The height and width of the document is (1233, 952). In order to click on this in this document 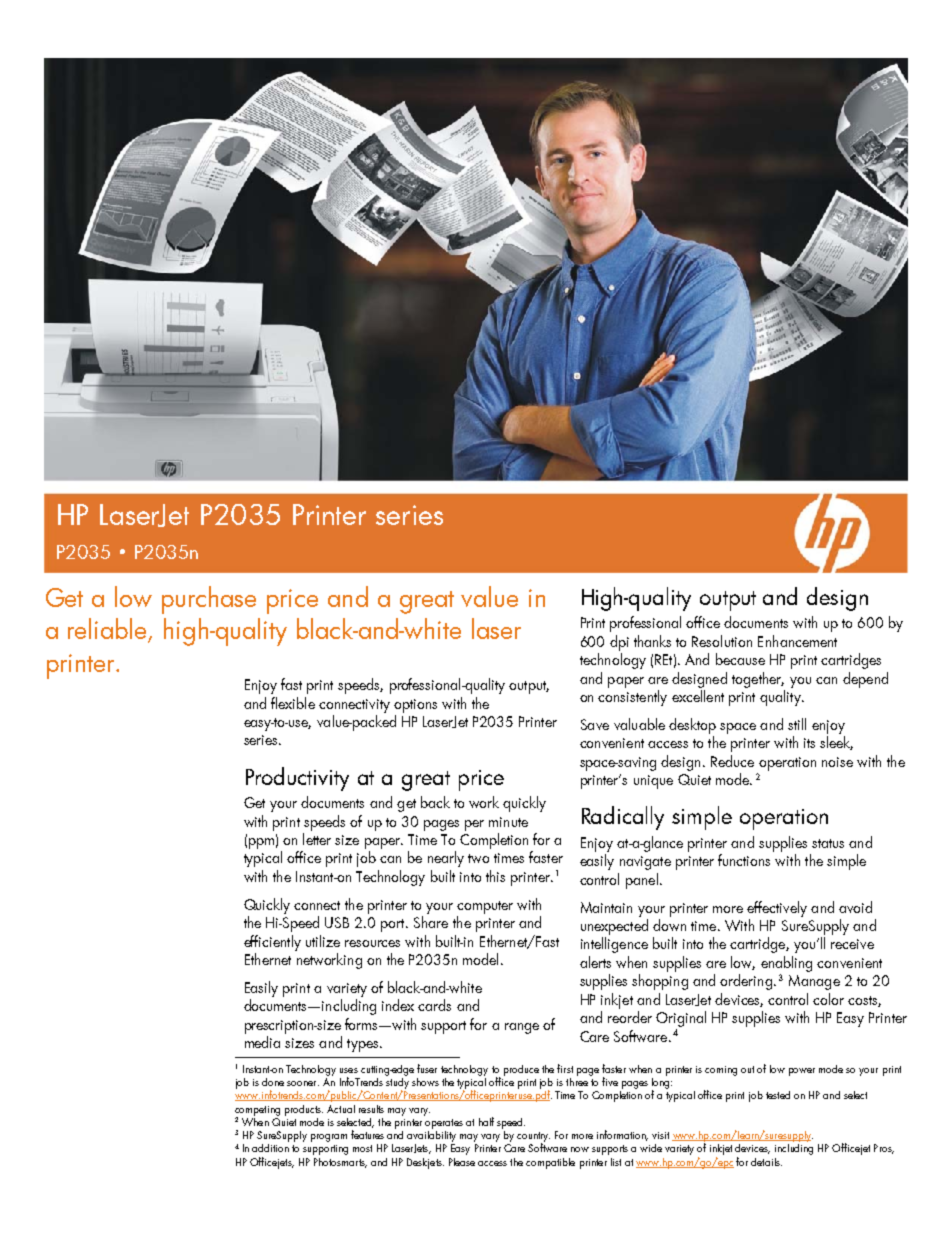, I will do `click(495, 876)`.
